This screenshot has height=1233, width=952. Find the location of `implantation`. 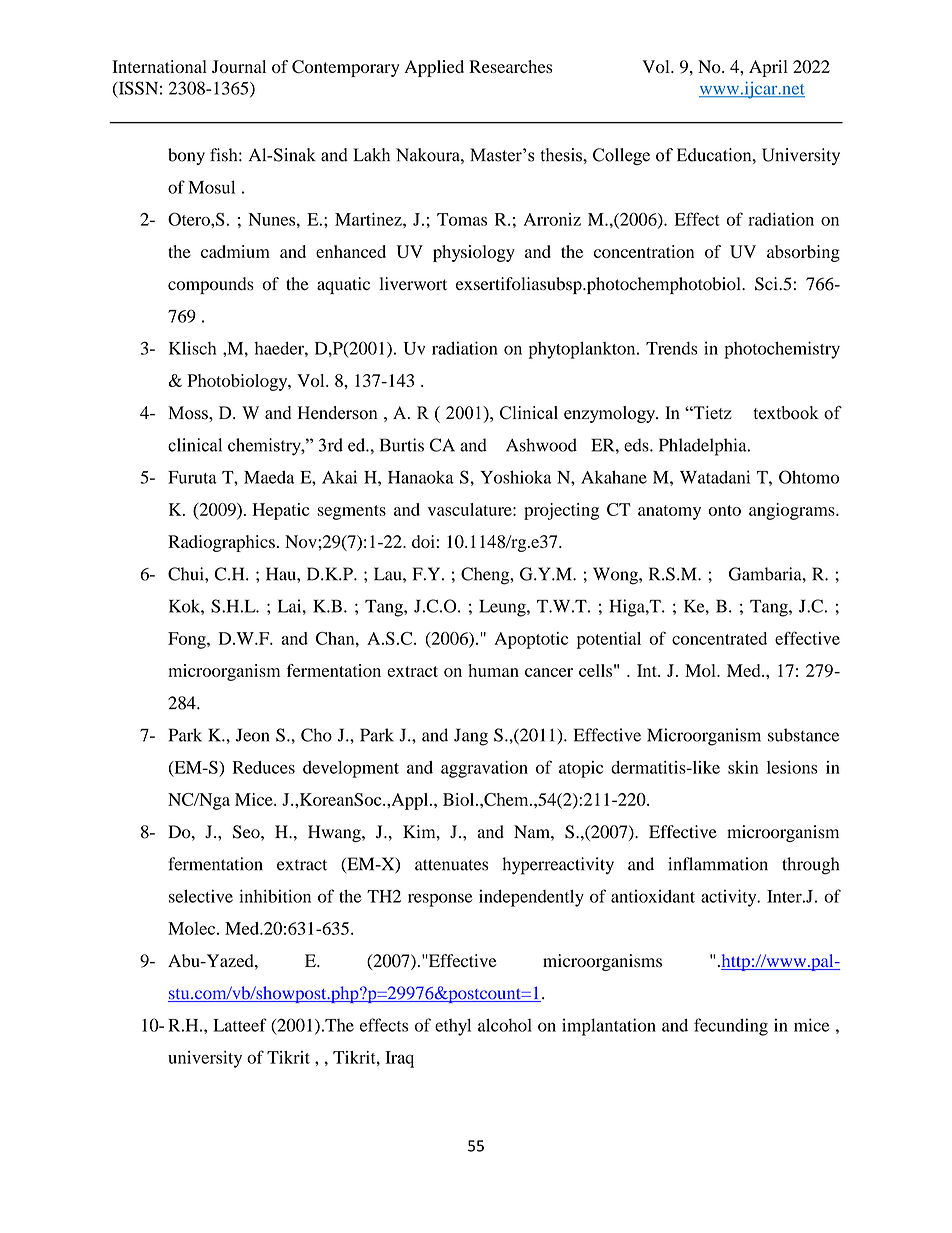

implantation is located at coordinates (609, 1027).
